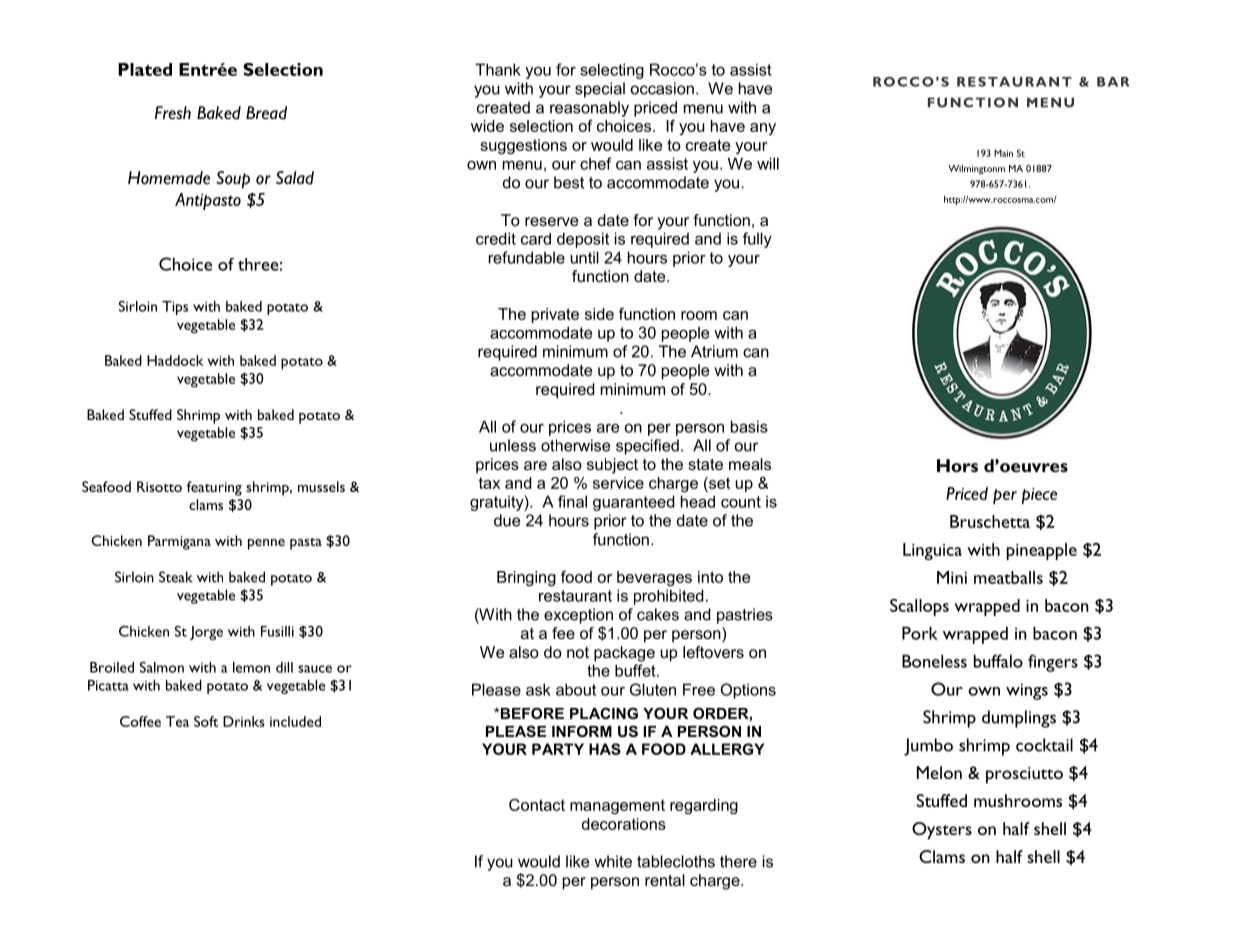 The image size is (1233, 952). What do you see at coordinates (600, 90) in the screenshot?
I see `special` at bounding box center [600, 90].
